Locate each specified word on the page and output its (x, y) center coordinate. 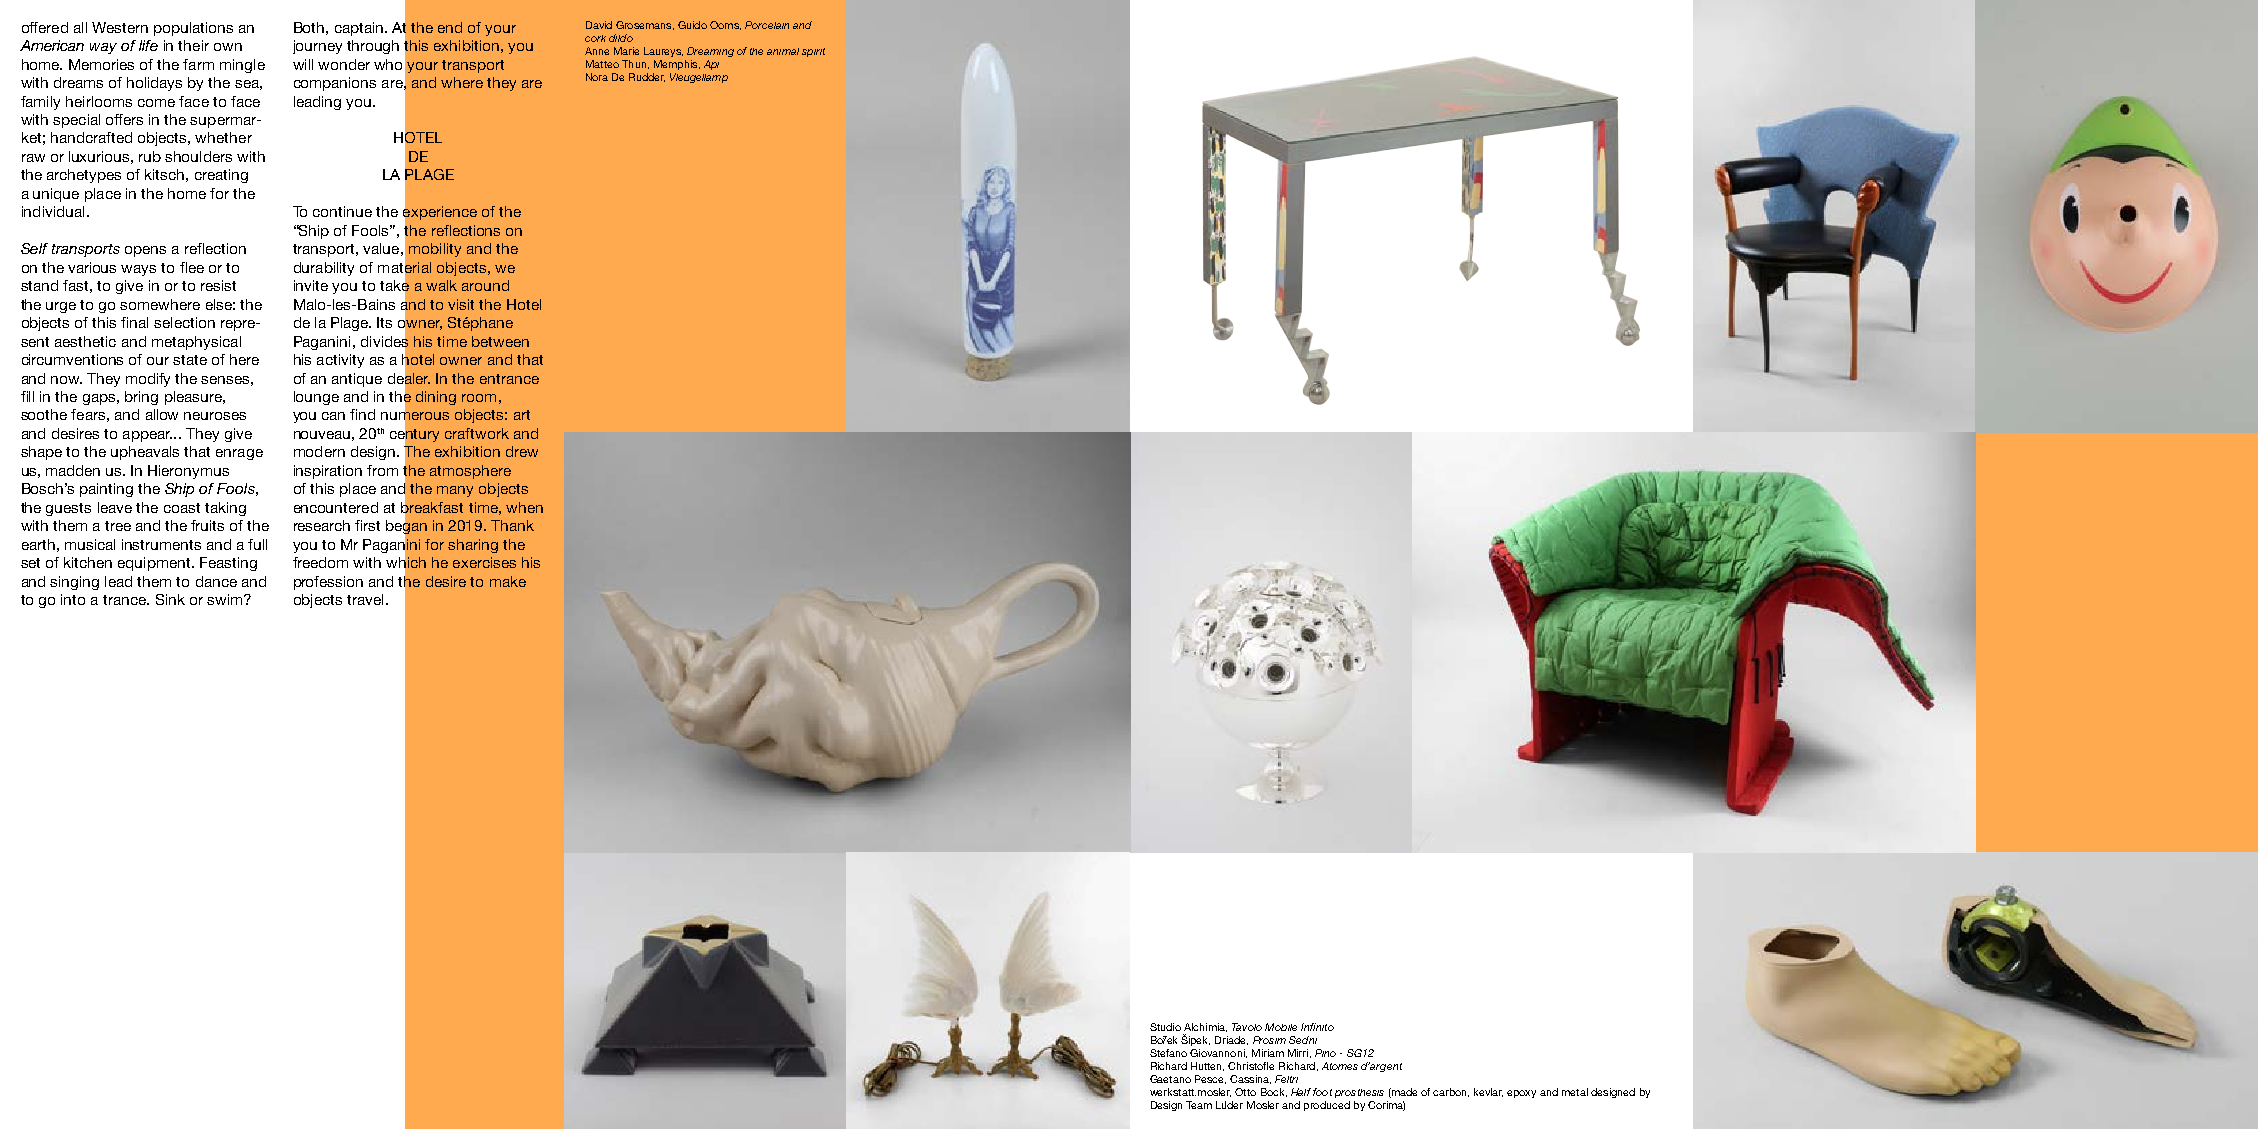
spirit (813, 52)
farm (198, 64)
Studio (1165, 1027)
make (508, 581)
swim (226, 599)
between (500, 341)
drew (522, 451)
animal (783, 51)
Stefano (1168, 1053)
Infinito (1317, 1027)
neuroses (215, 416)
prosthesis (1359, 1093)
